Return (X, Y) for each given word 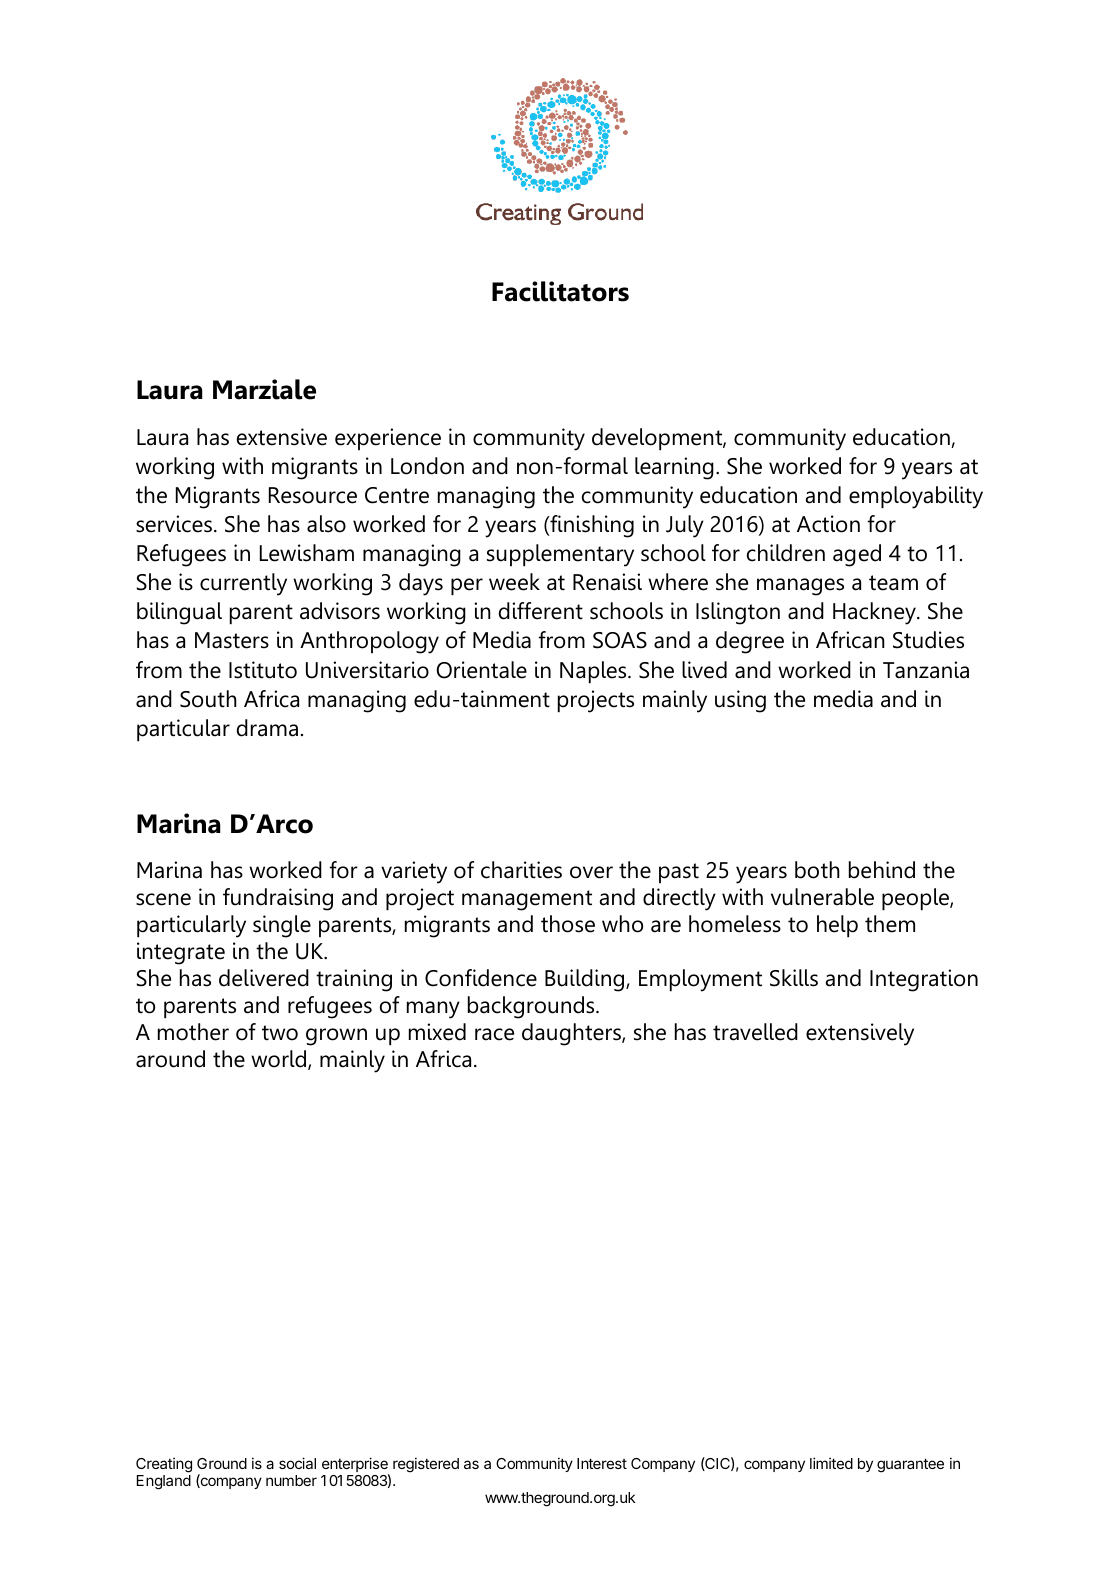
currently (243, 584)
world (280, 1060)
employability (916, 497)
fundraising (278, 899)
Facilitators (560, 291)
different (541, 611)
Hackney (875, 613)
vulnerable (822, 897)
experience (388, 439)
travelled (755, 1032)
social (297, 1463)
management (527, 900)
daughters (572, 1034)
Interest (602, 1463)
